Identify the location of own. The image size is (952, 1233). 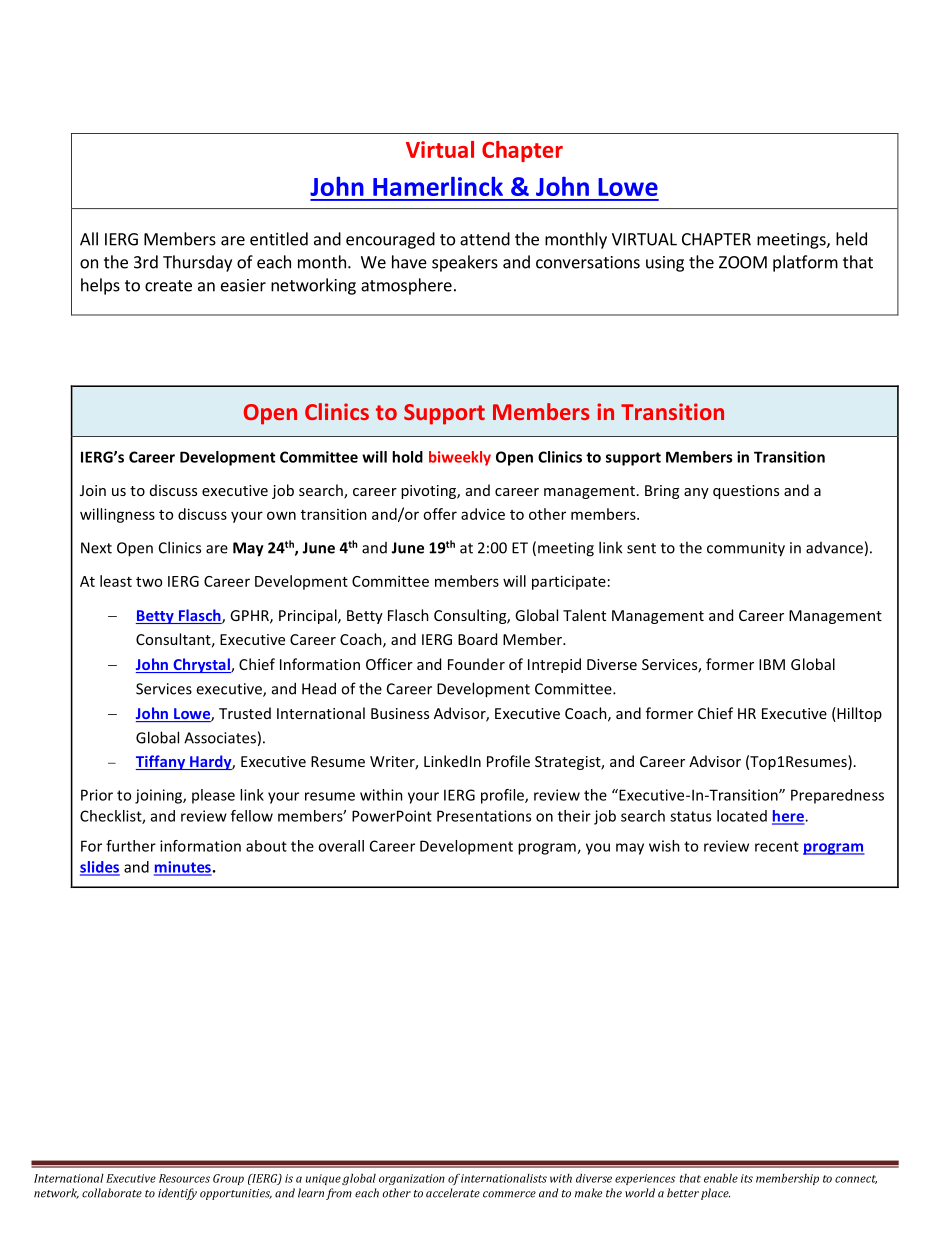
(281, 515).
